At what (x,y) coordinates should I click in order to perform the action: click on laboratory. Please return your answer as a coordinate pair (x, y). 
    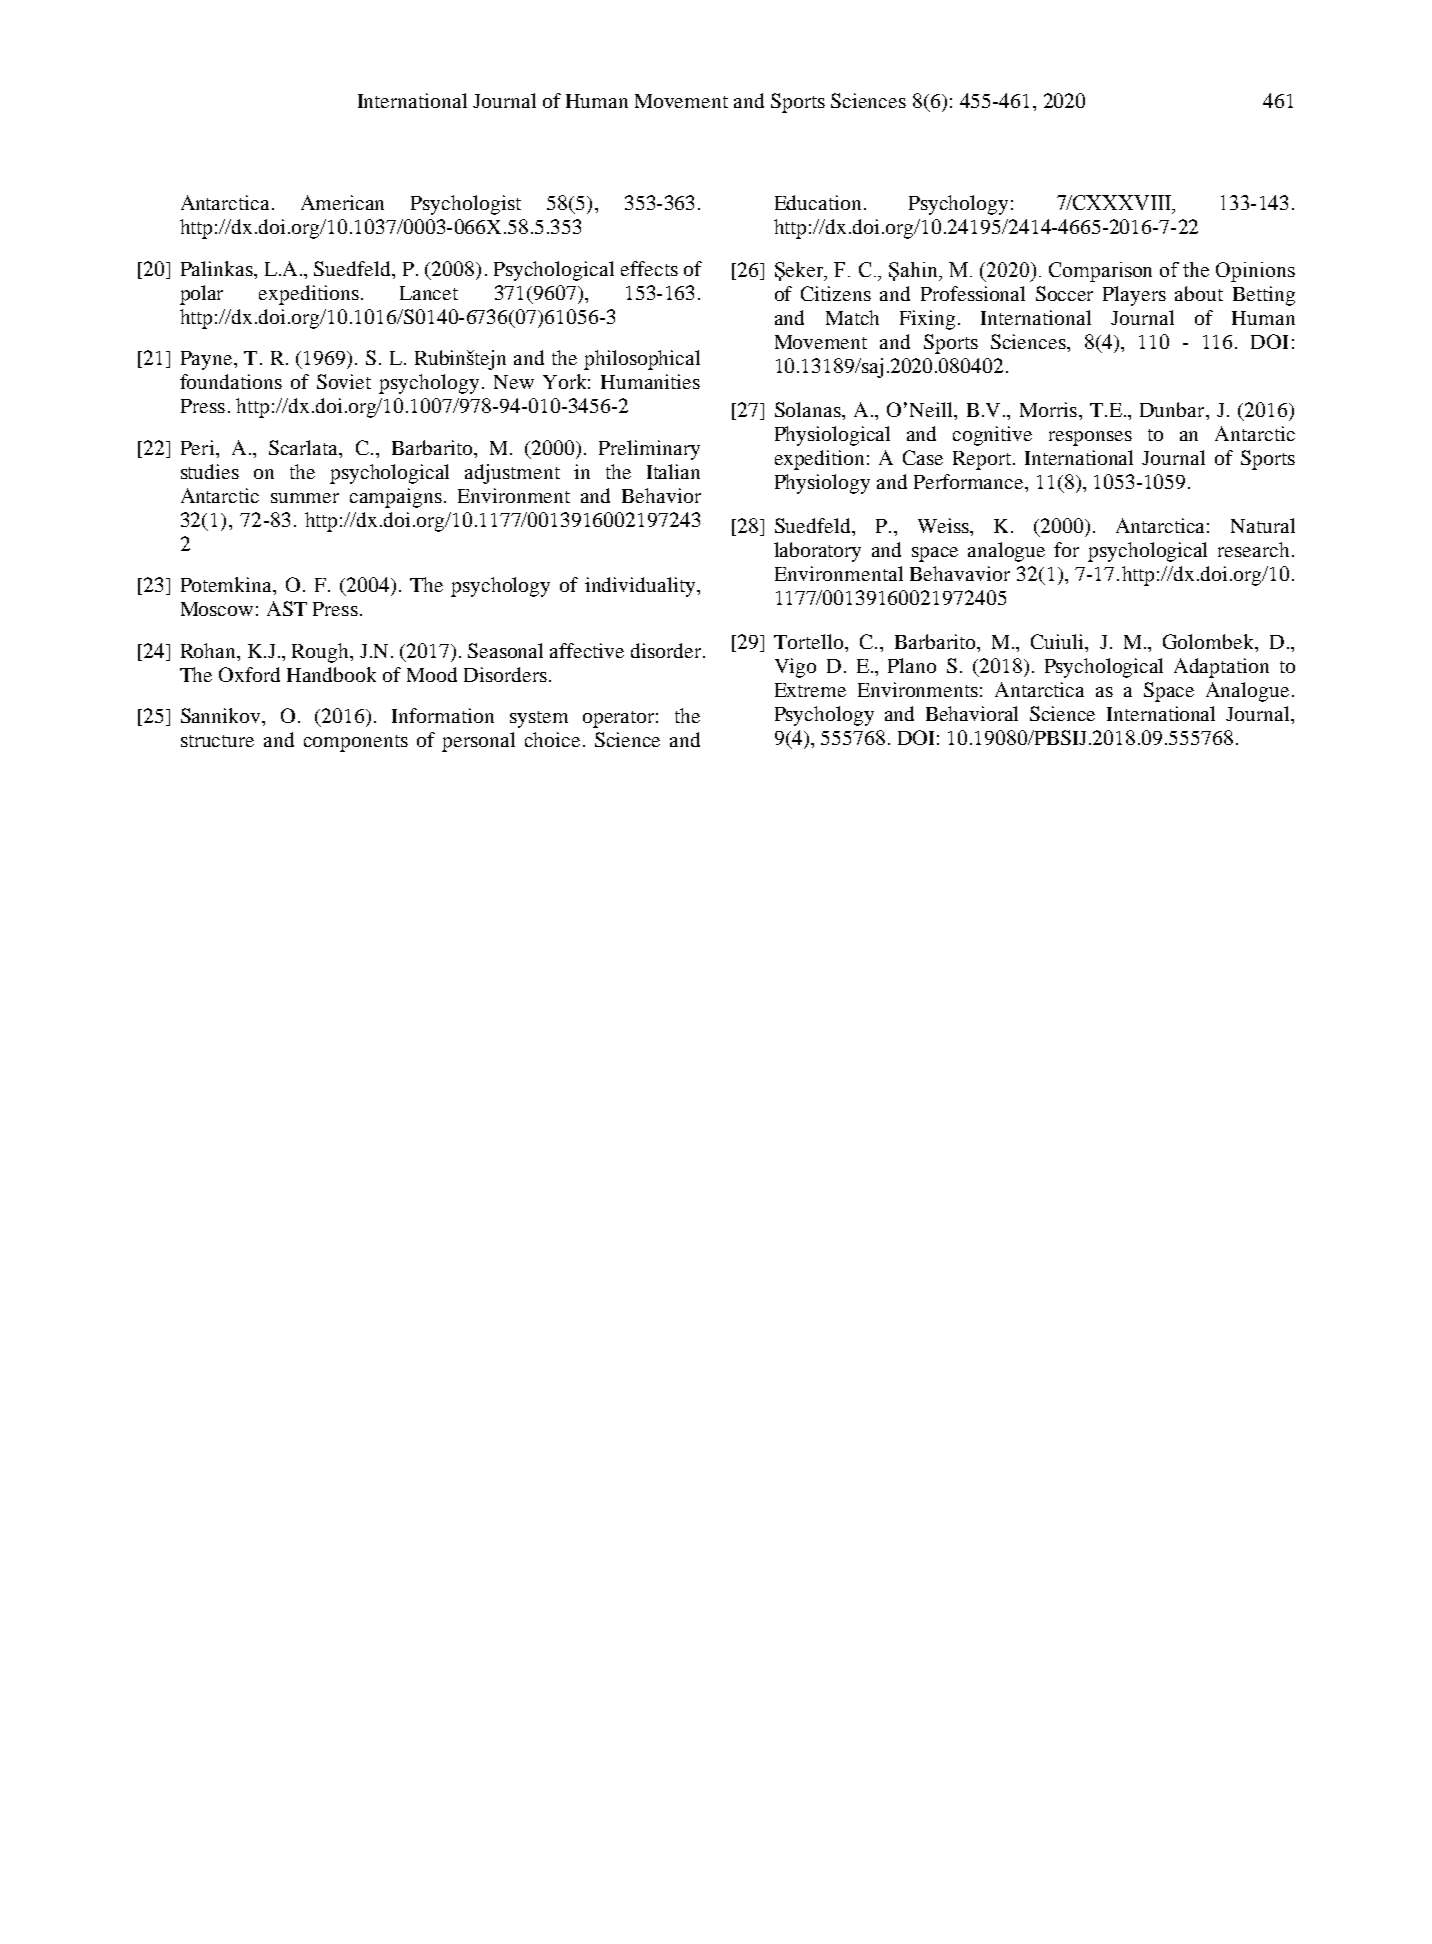
    Looking at the image, I should click on (817, 552).
